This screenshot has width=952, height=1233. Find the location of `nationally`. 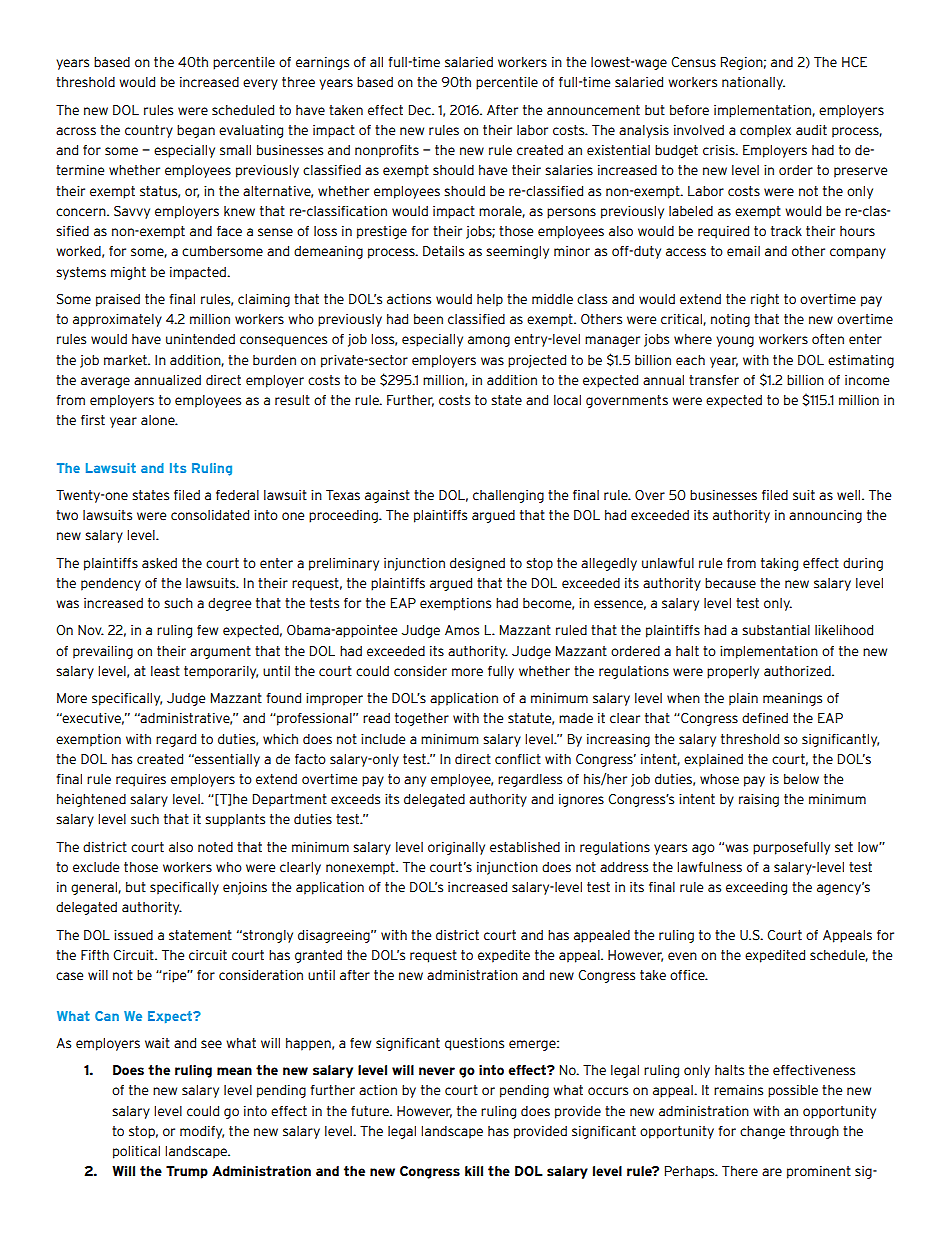

nationally is located at coordinates (753, 83).
